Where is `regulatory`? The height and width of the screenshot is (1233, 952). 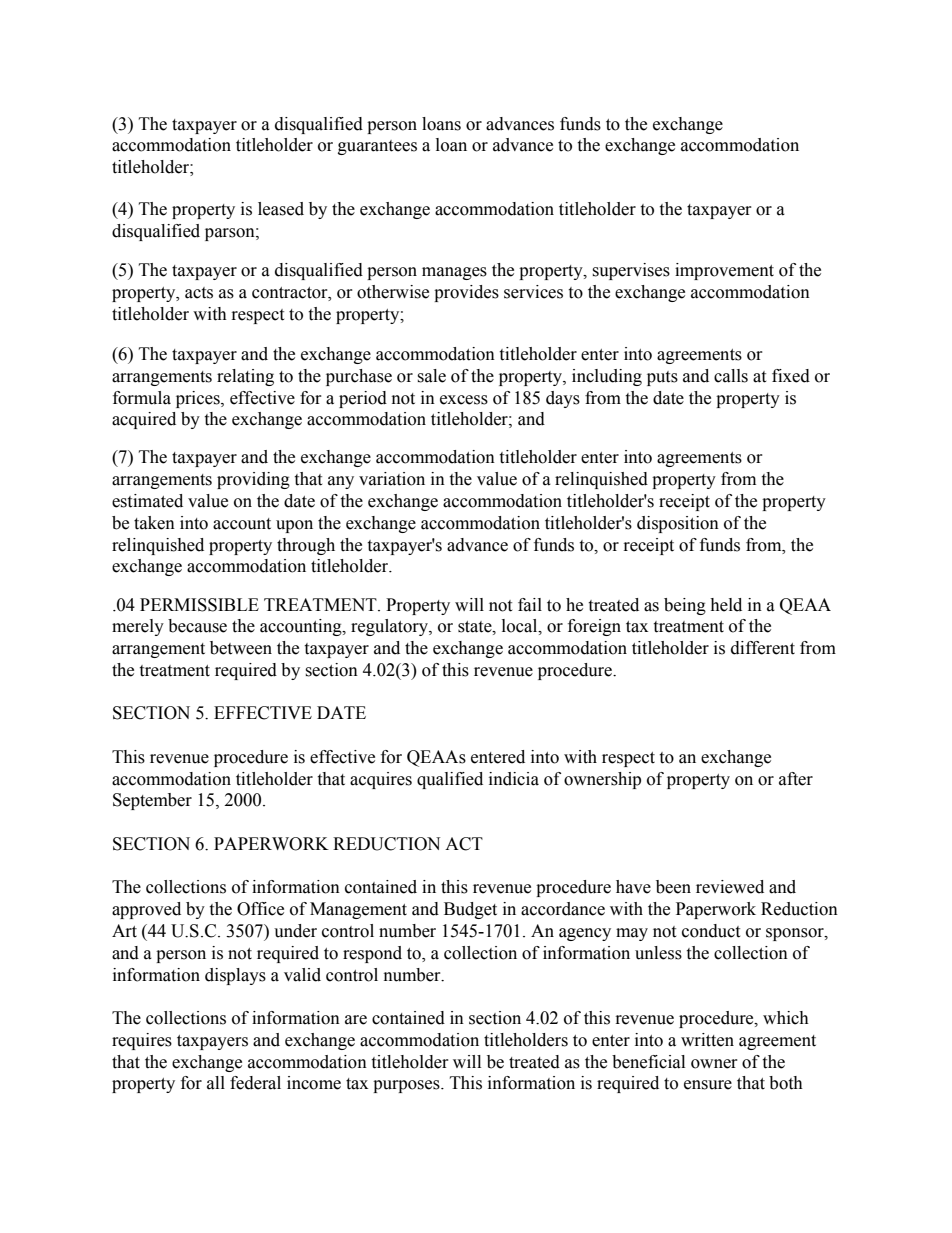
regulatory is located at coordinates (390, 627).
